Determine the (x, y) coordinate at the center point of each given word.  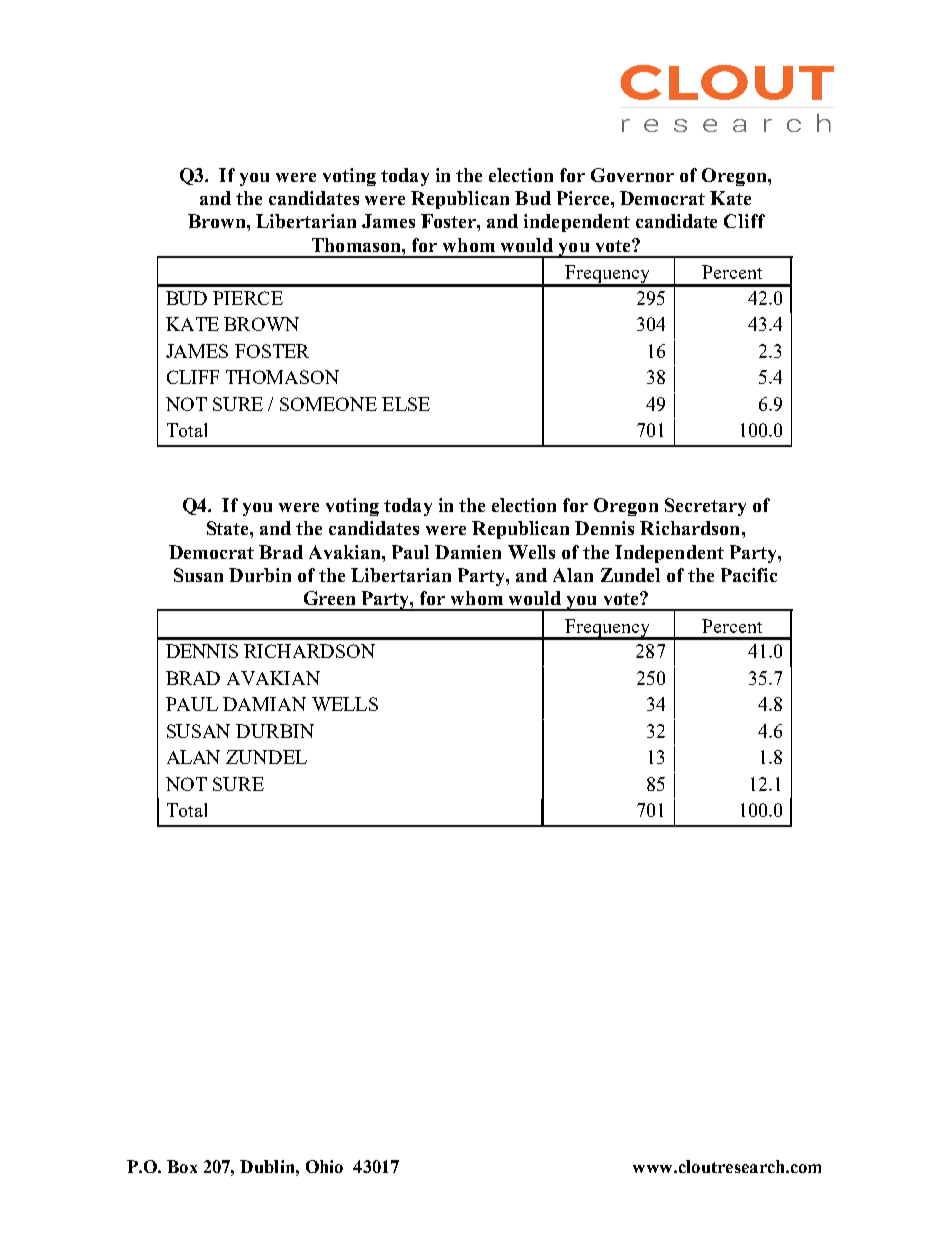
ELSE (406, 404)
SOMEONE (328, 404)
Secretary (705, 507)
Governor (632, 175)
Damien (468, 552)
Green (329, 598)
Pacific (749, 575)
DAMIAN (264, 704)
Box (182, 1166)
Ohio (324, 1166)
